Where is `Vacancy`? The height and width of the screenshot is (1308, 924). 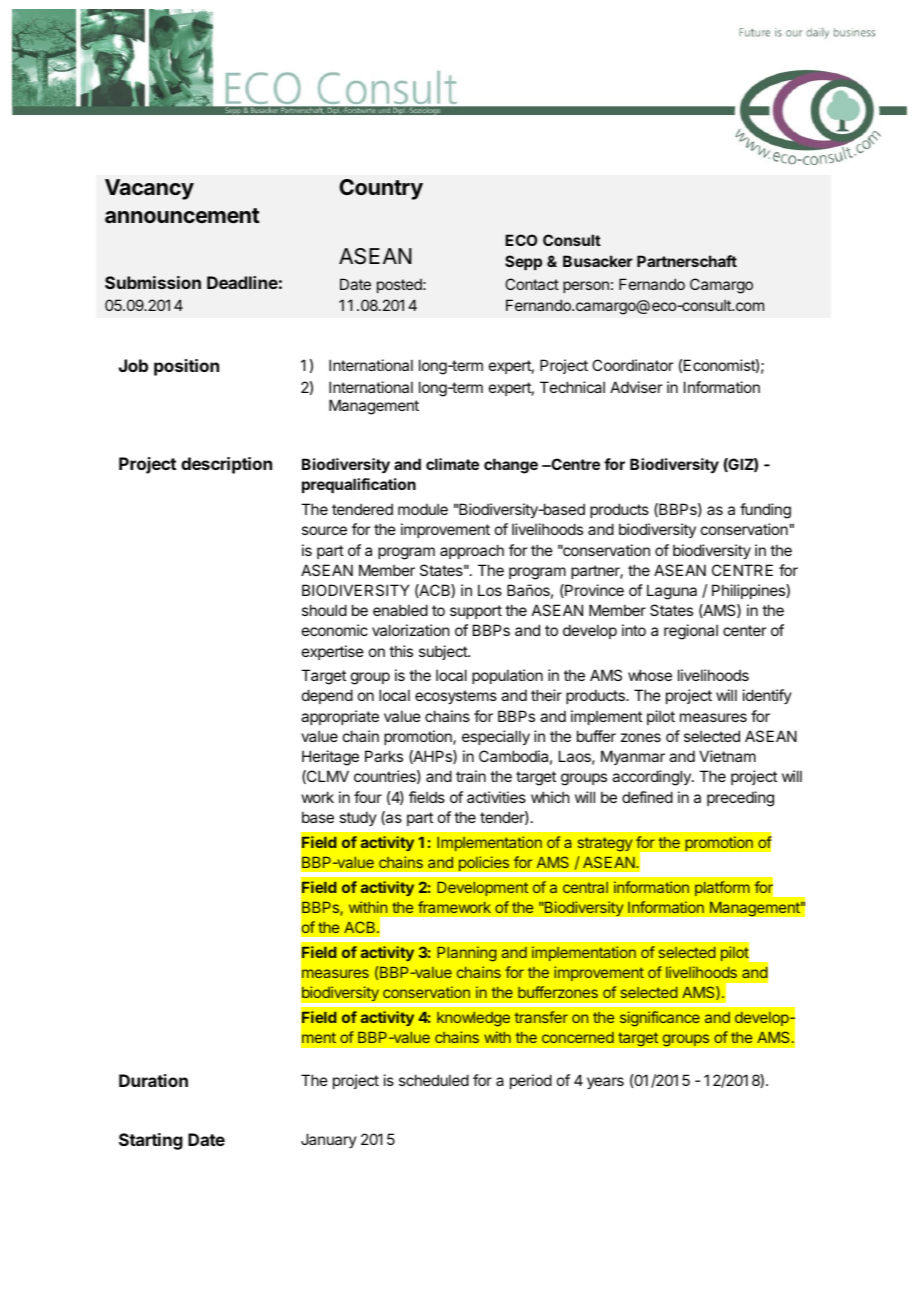
Vacancy is located at coordinates (149, 189).
